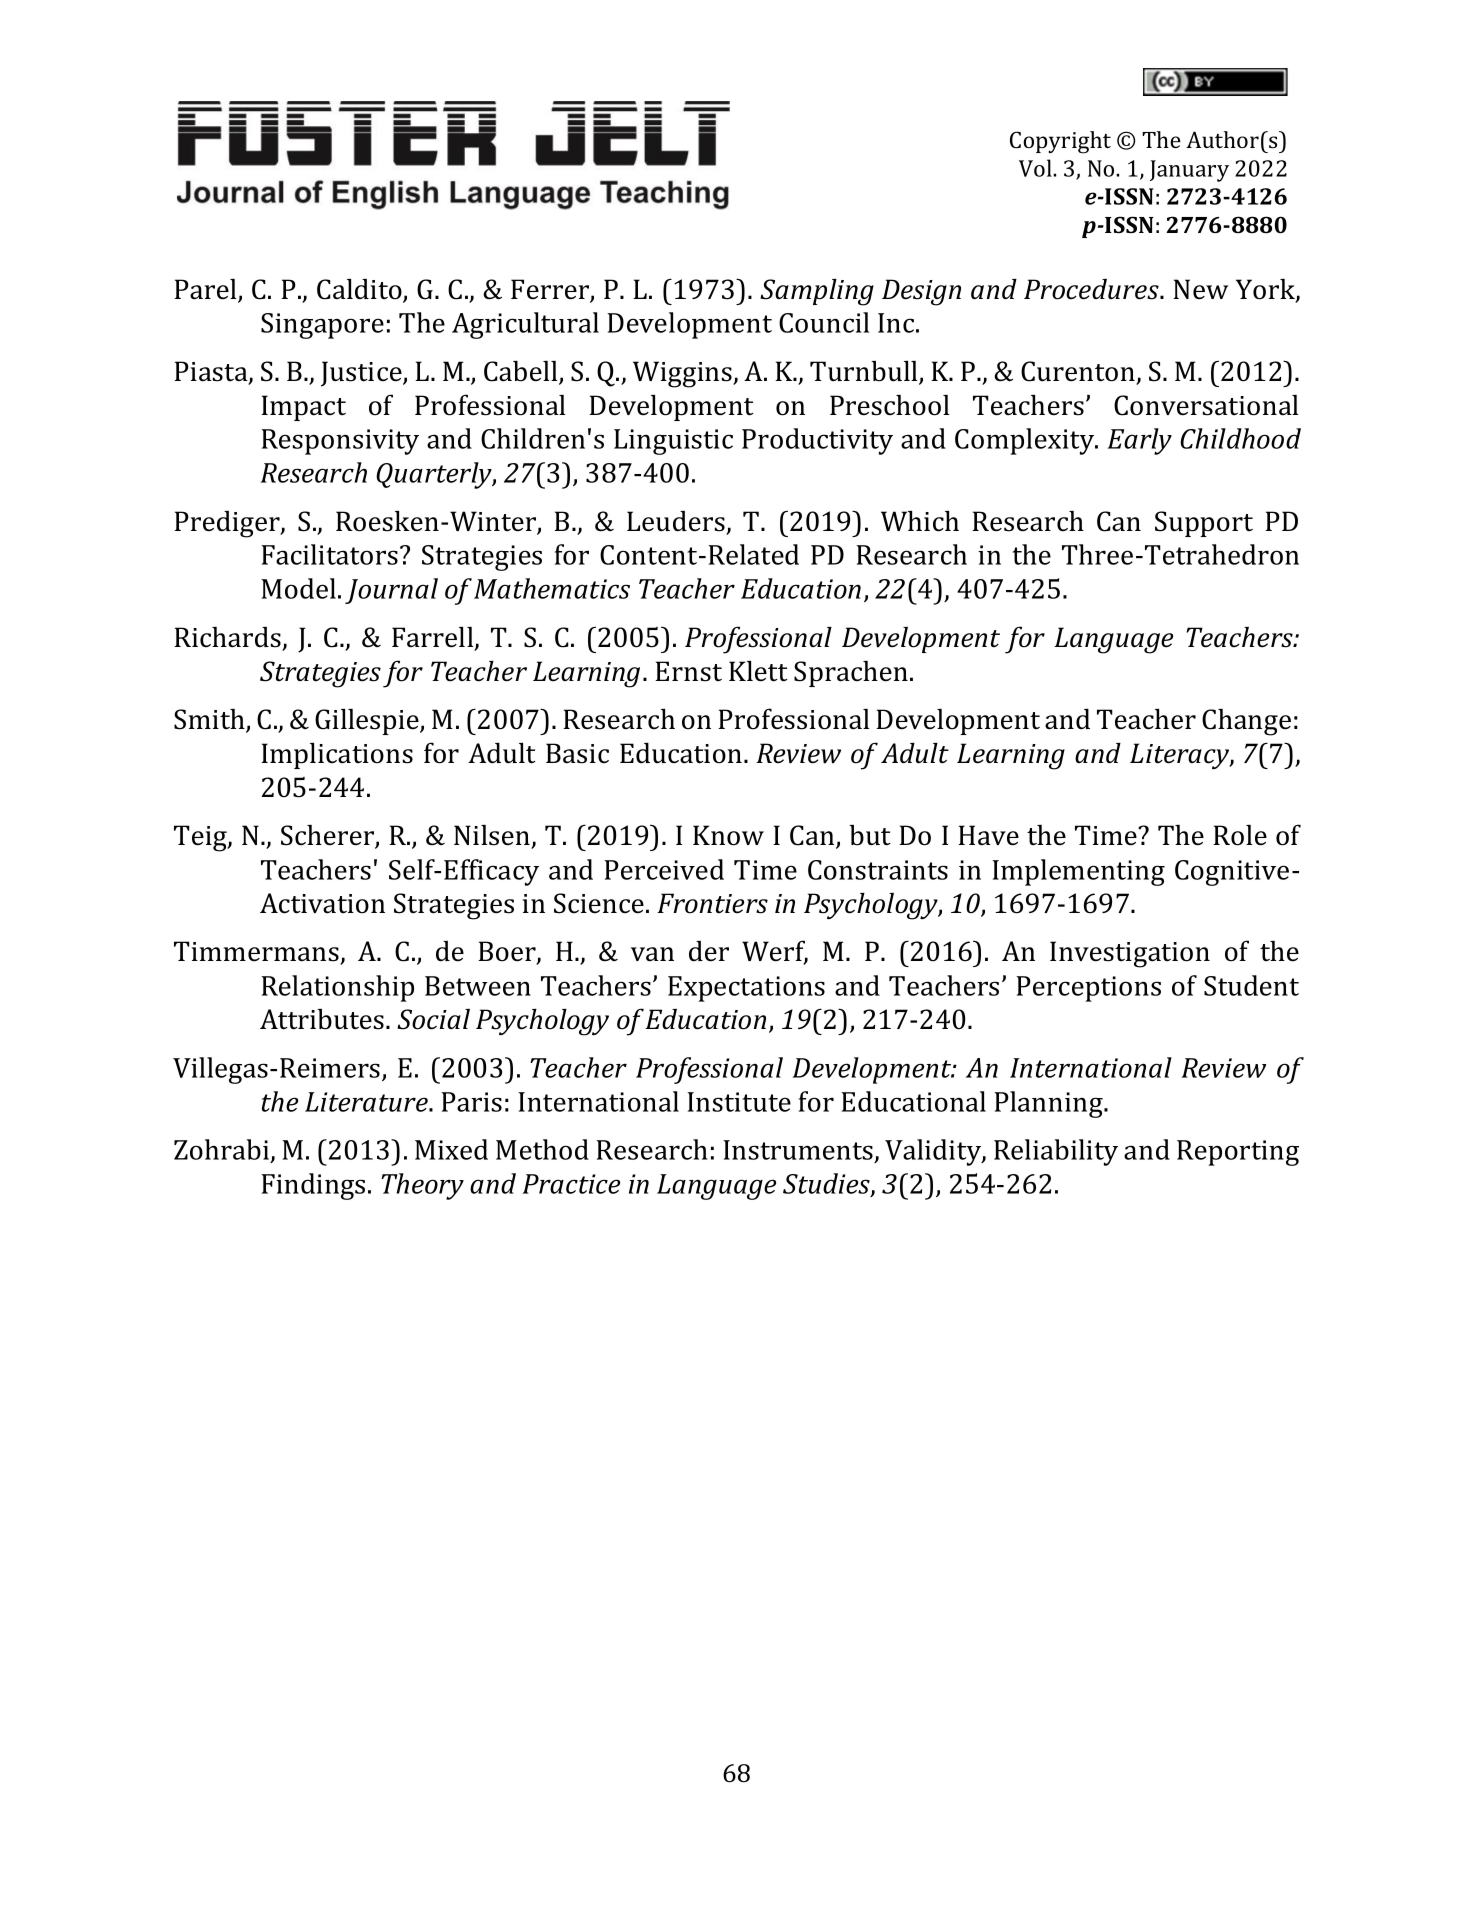  What do you see at coordinates (1056, 1152) in the screenshot?
I see `Reliability` at bounding box center [1056, 1152].
